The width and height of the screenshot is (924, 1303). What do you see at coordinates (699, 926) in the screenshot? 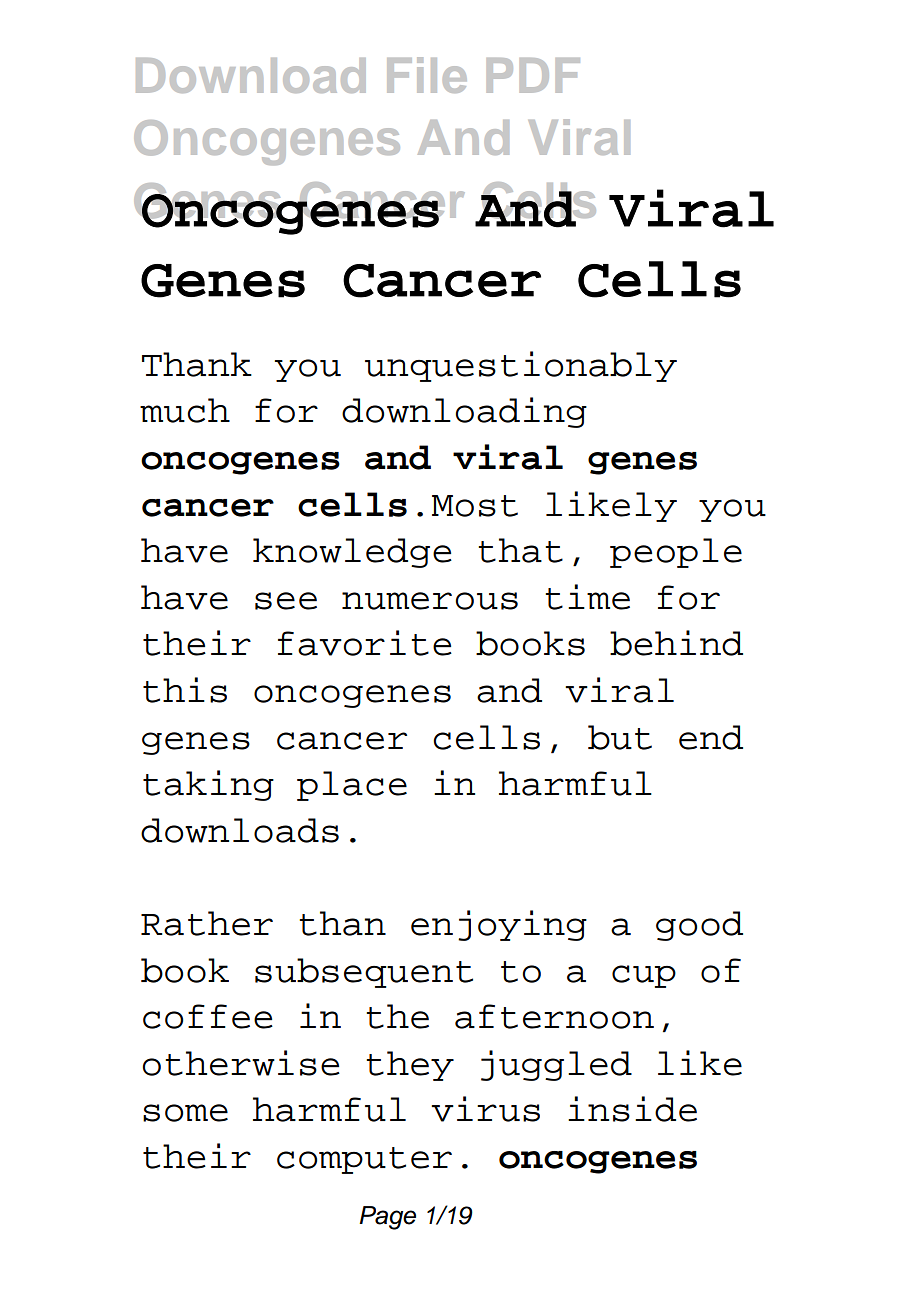
I see `good` at bounding box center [699, 926].
